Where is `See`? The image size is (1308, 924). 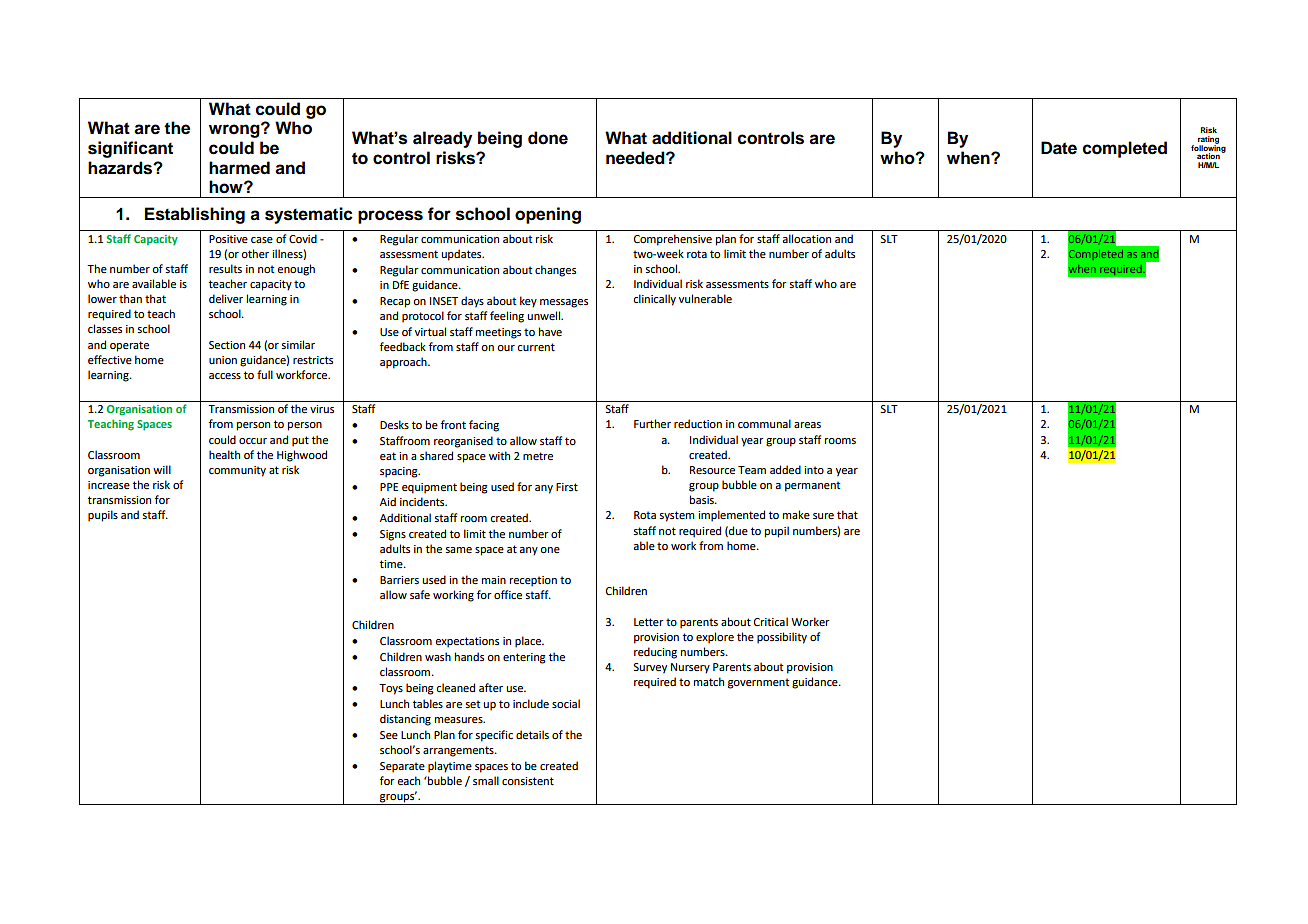
See is located at coordinates (389, 735).
